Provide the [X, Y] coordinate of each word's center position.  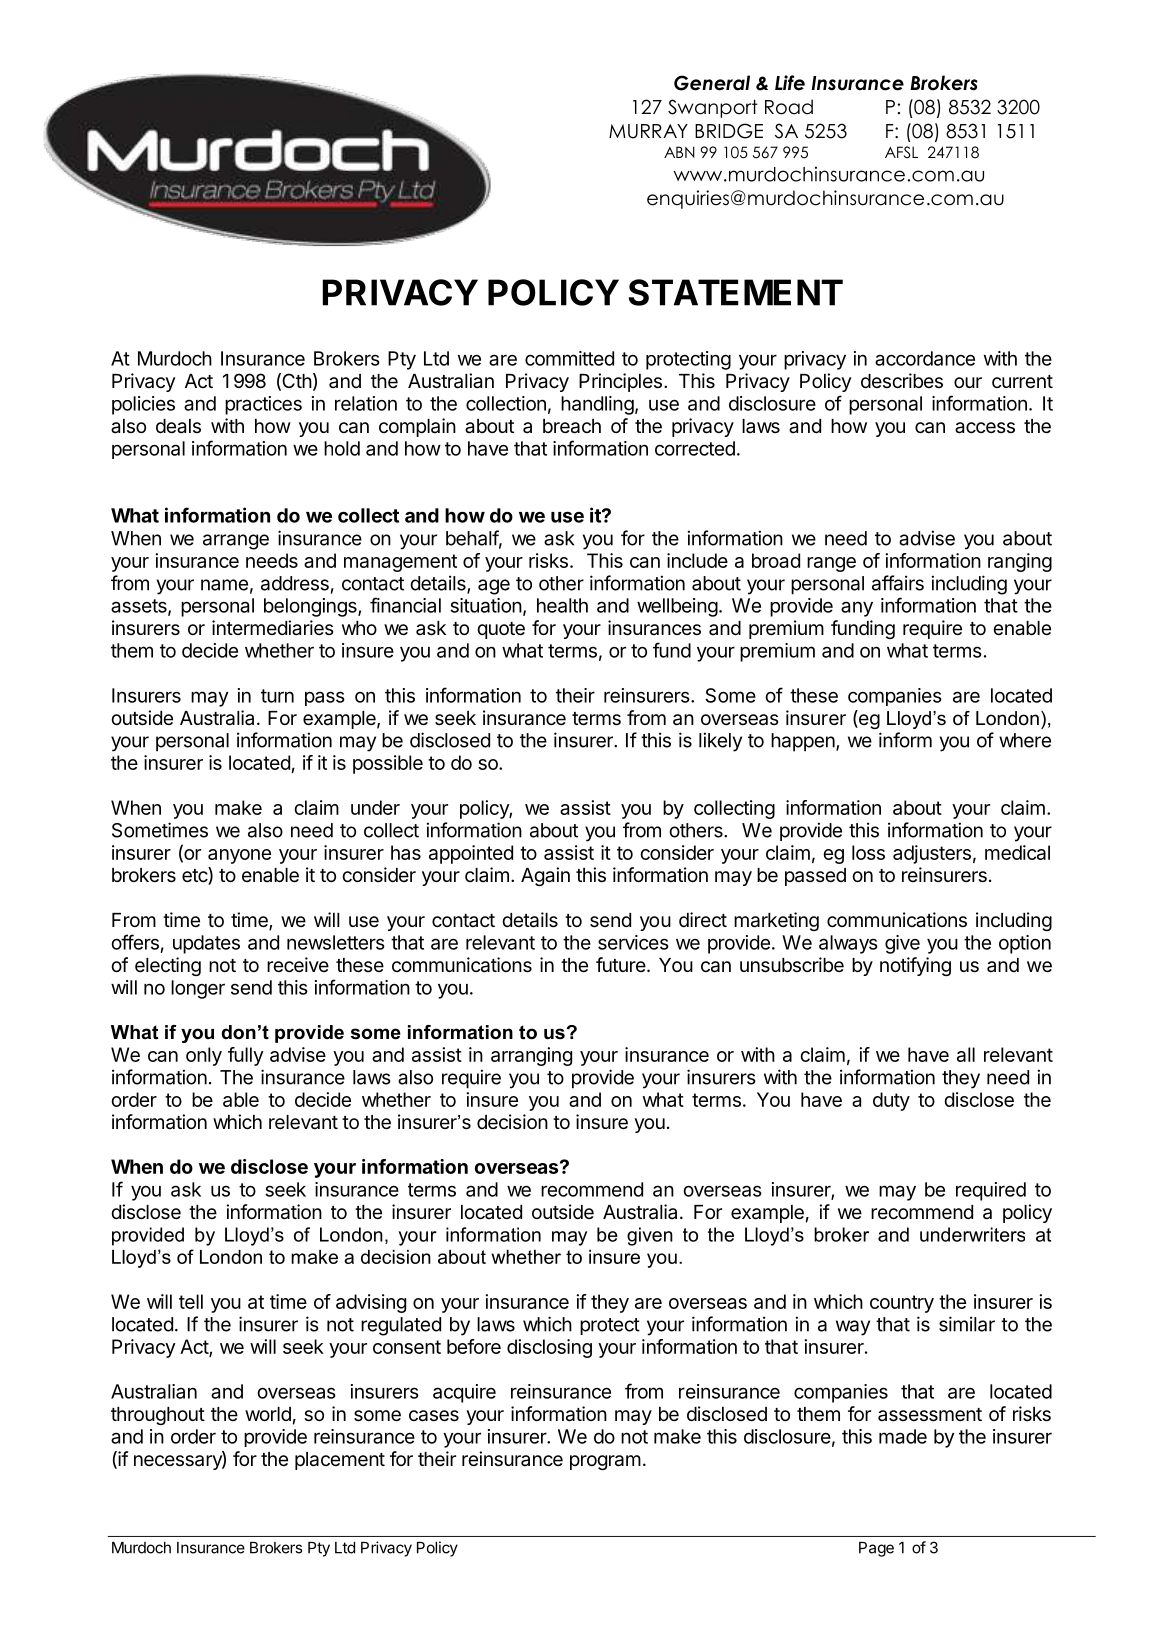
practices [263, 405]
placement [340, 1461]
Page [876, 1549]
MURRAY [648, 131]
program [605, 1462]
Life [790, 83]
